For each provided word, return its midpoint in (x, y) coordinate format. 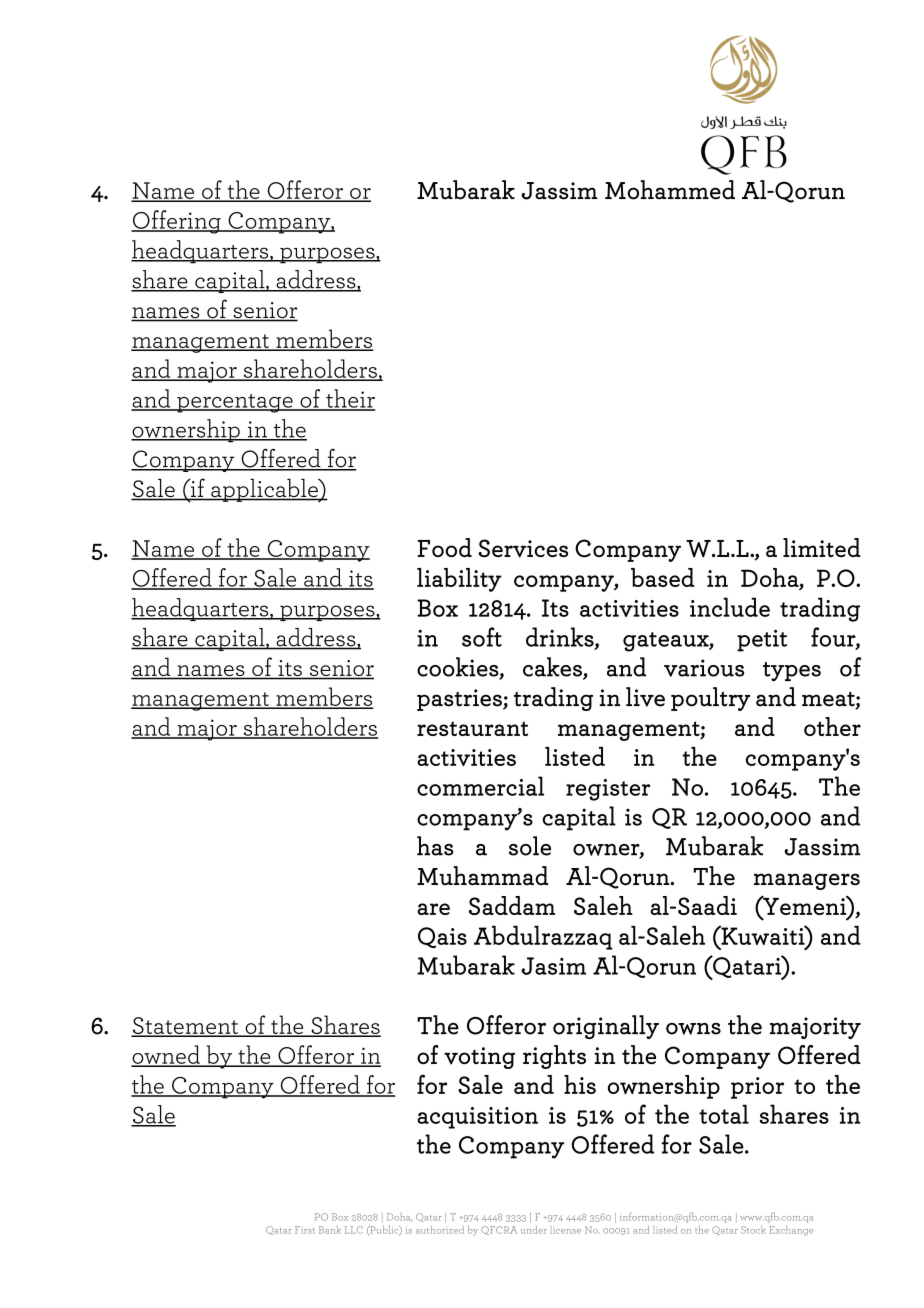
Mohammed (670, 190)
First (305, 1230)
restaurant (472, 728)
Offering (177, 222)
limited (822, 547)
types (792, 672)
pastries (460, 700)
